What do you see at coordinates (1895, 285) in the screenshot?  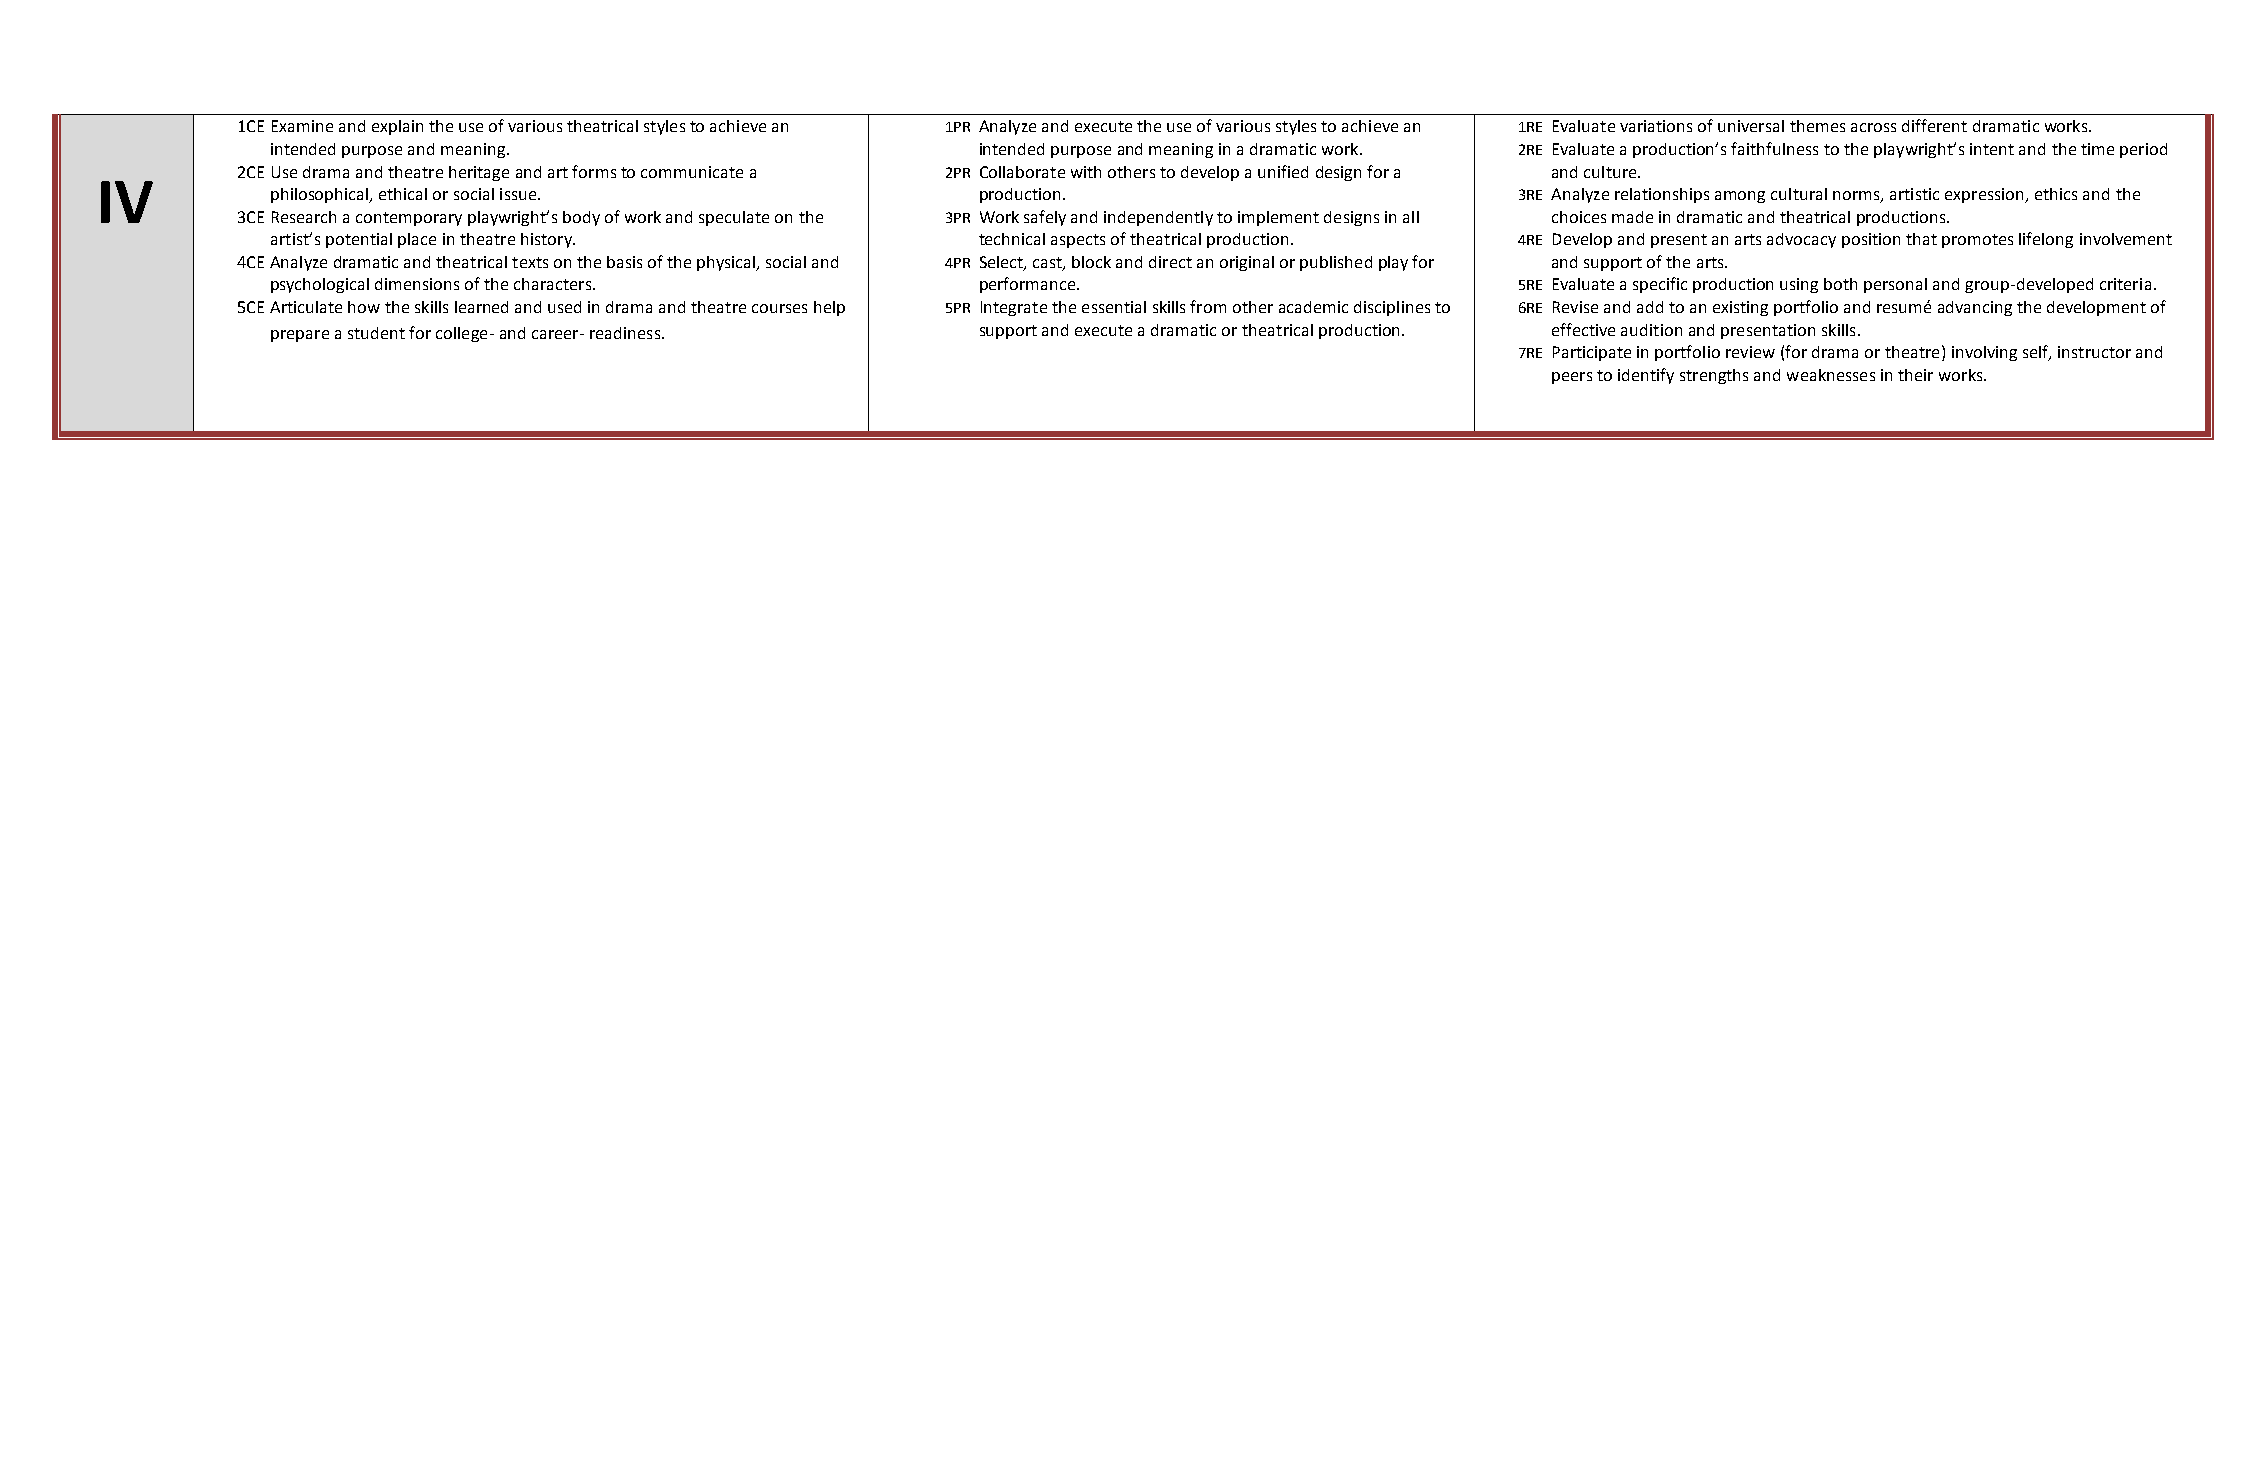 I see `personal` at bounding box center [1895, 285].
